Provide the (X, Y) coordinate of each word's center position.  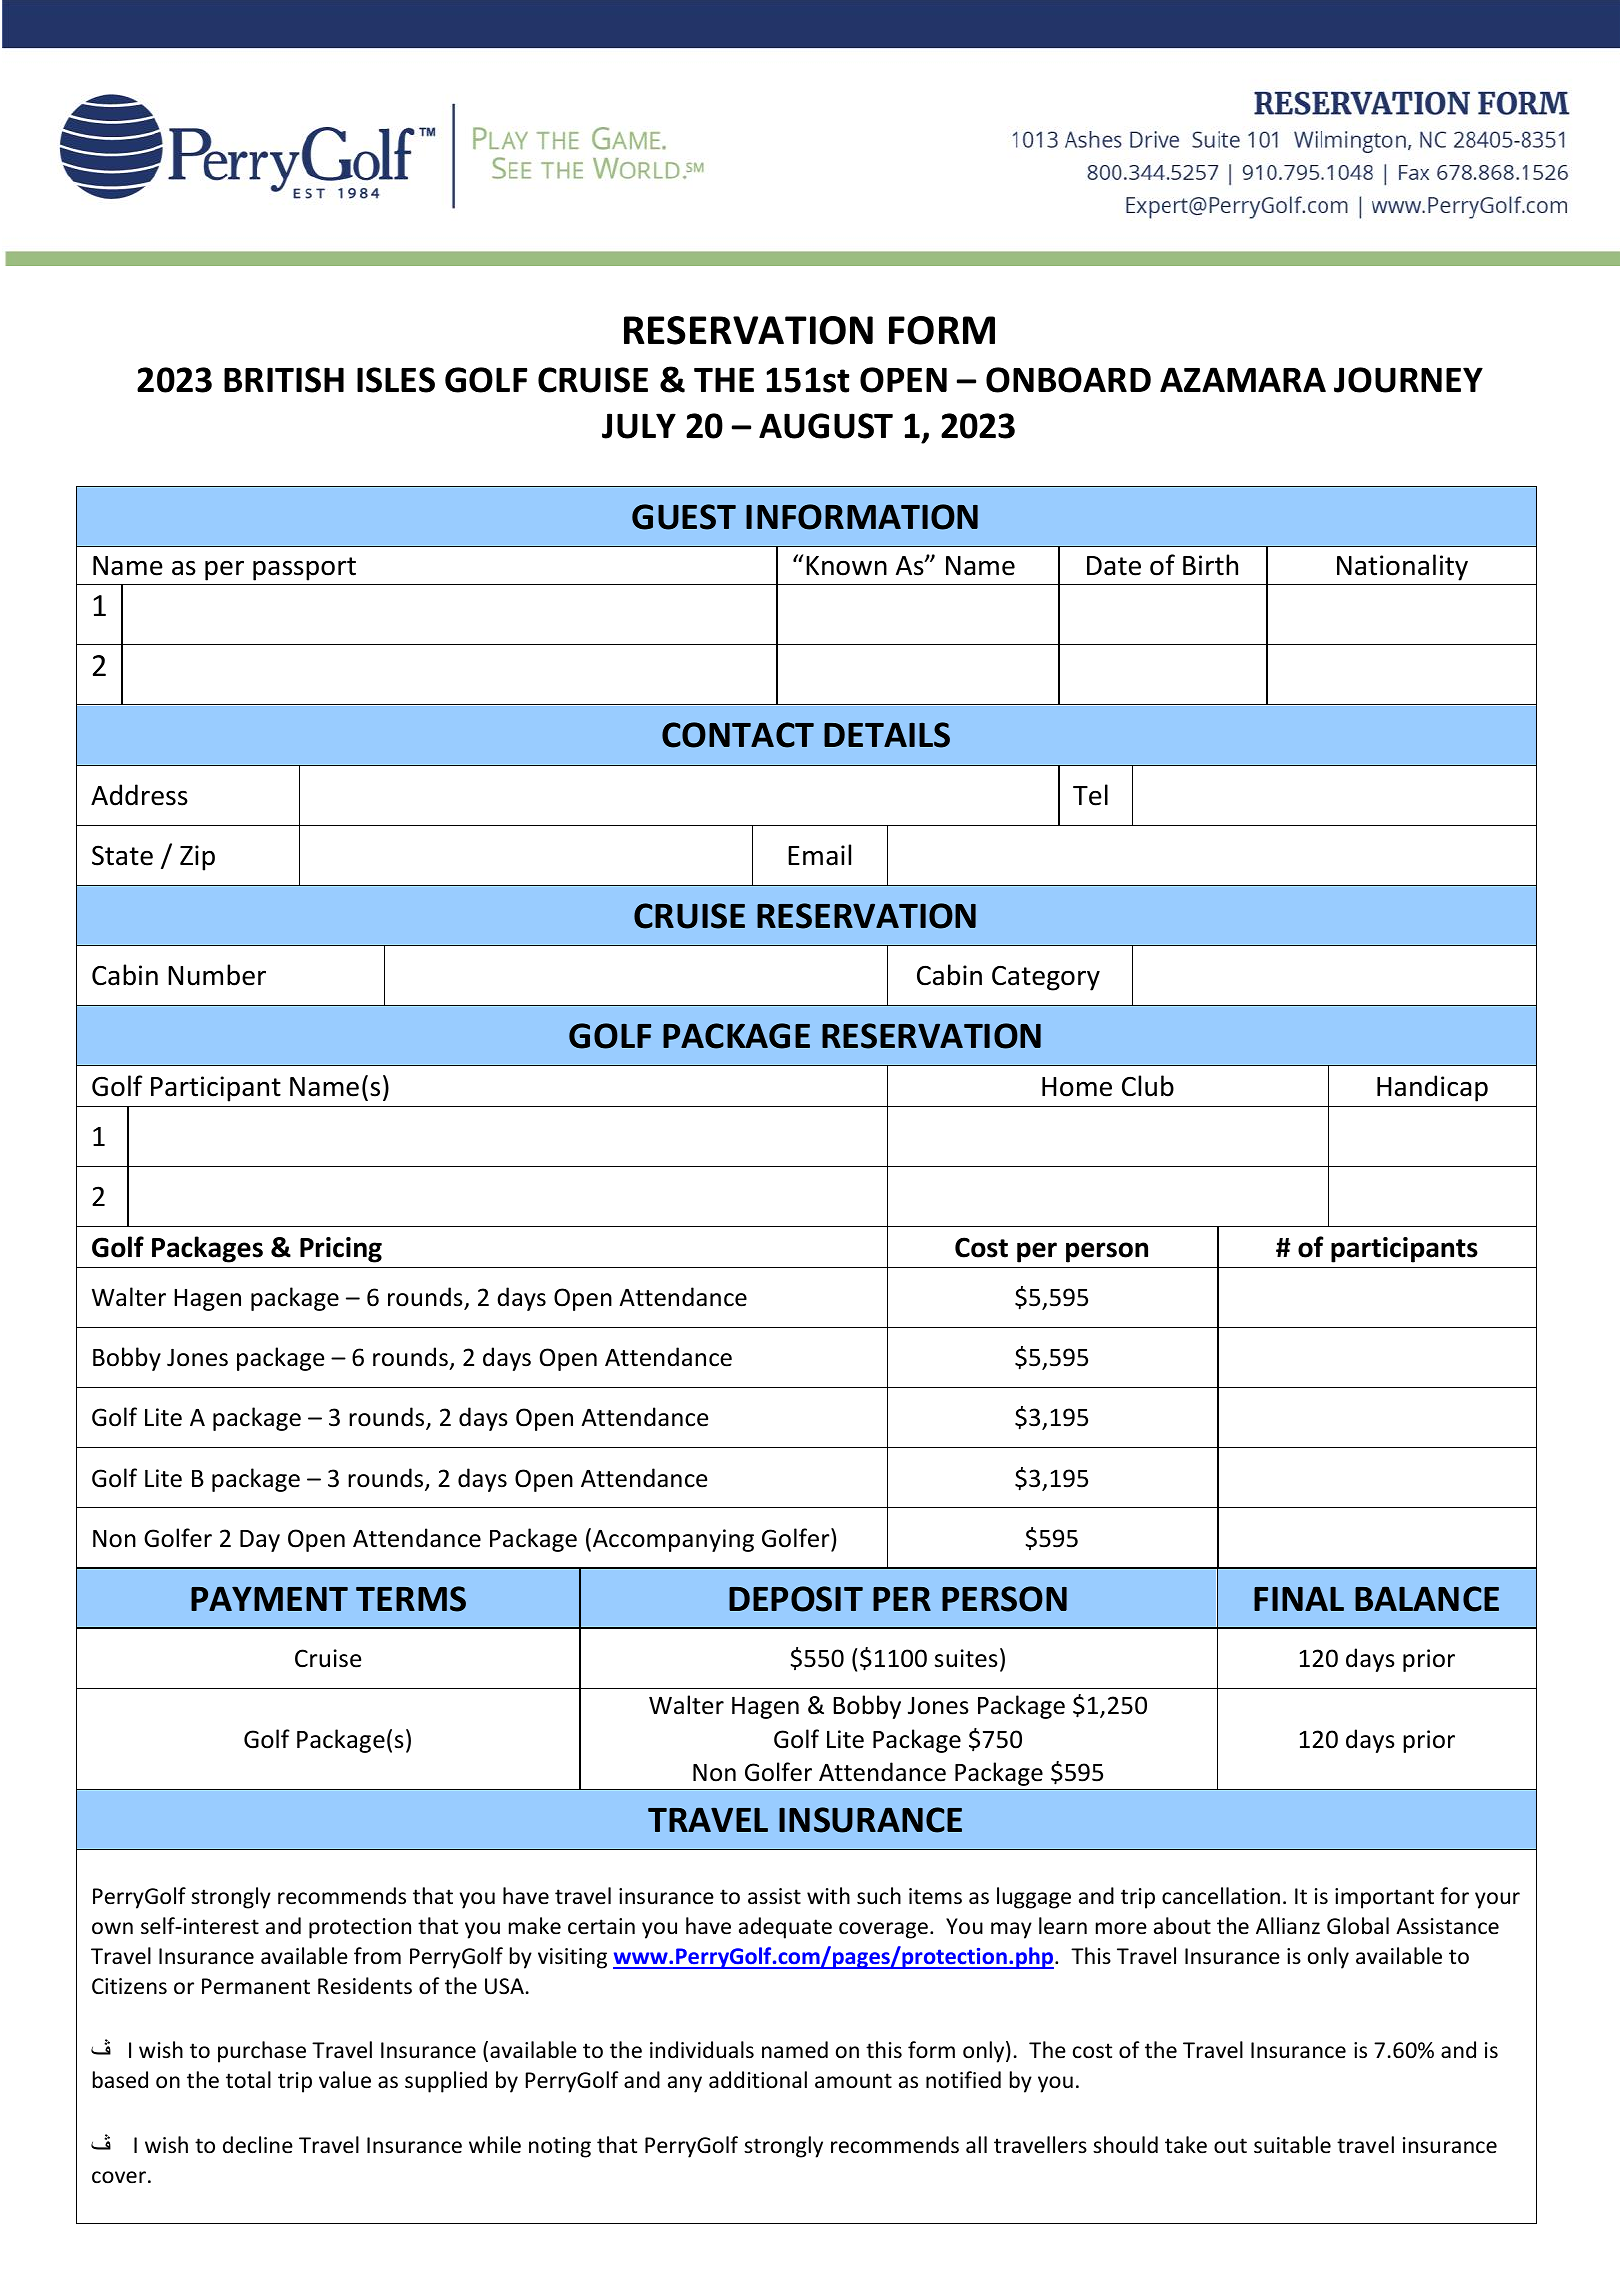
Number (217, 975)
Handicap (1432, 1088)
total (248, 2079)
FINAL (1299, 1598)
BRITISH (284, 380)
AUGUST (826, 426)
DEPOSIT (796, 1599)
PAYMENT (269, 1598)
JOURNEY (1408, 380)
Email (819, 855)
